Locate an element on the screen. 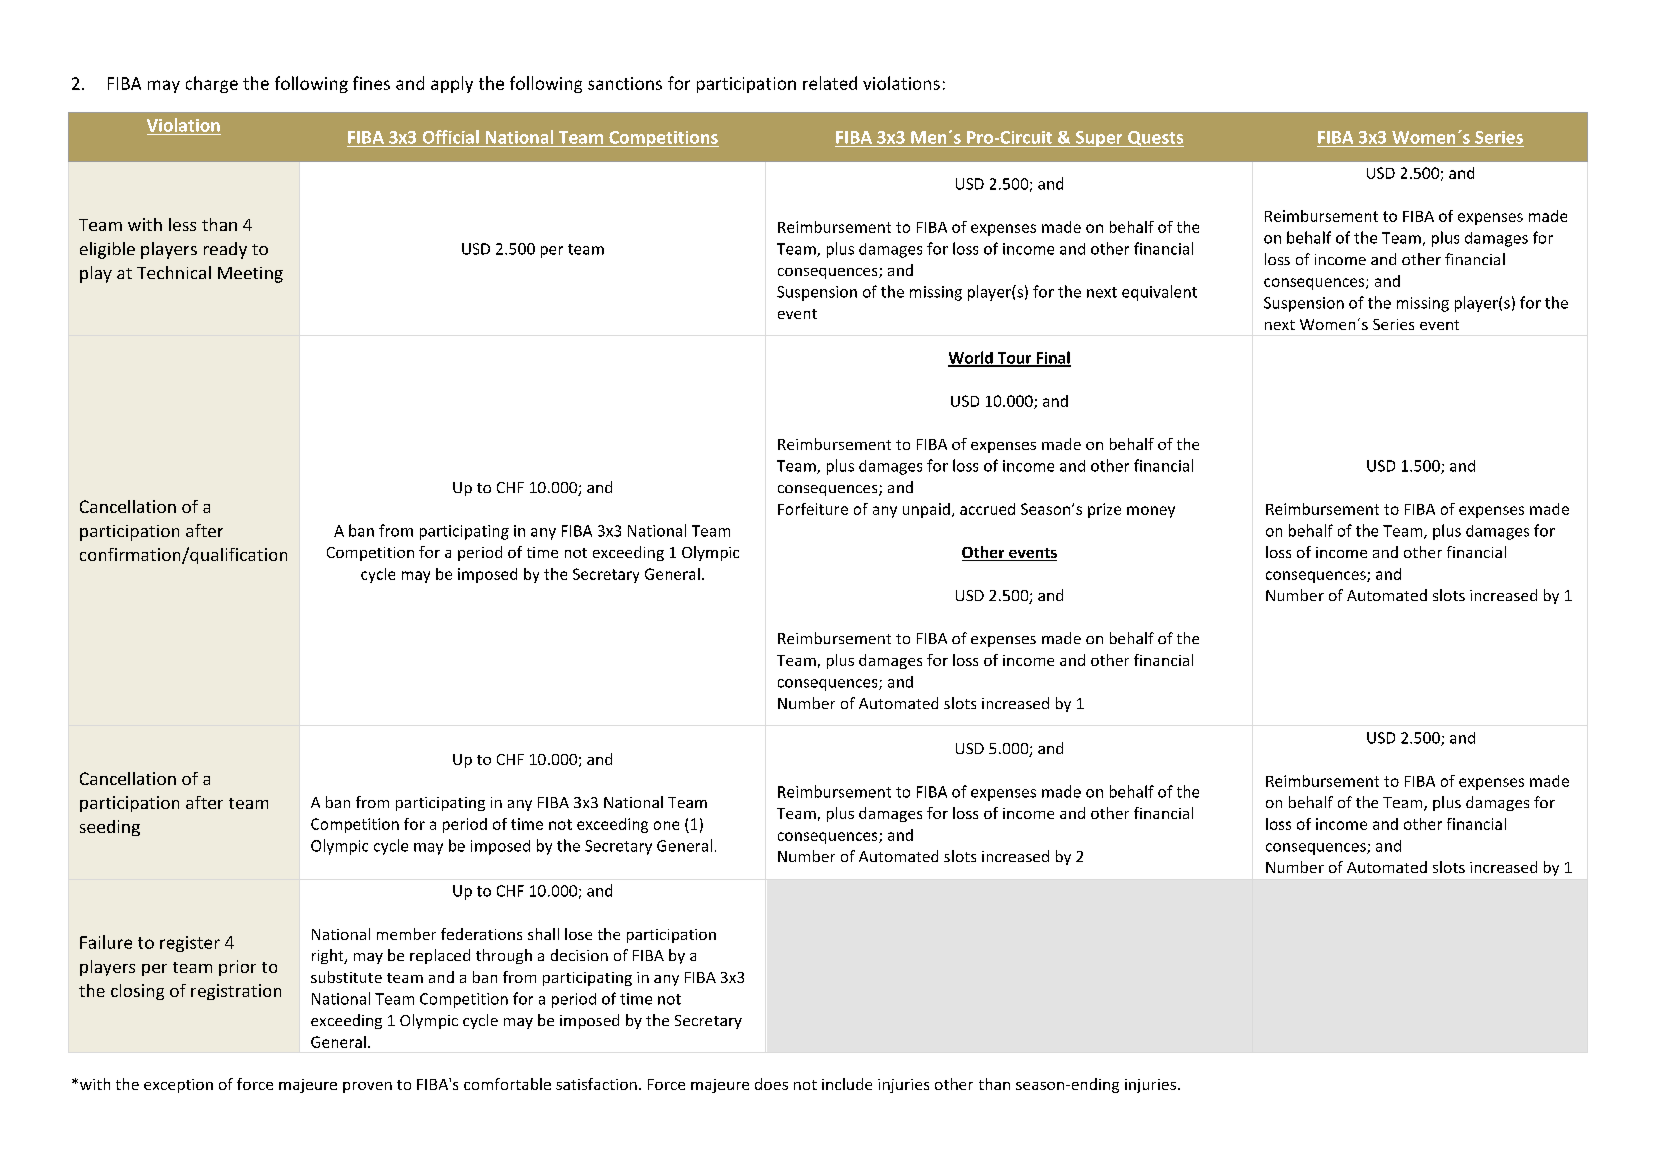 The width and height of the screenshot is (1656, 1170). Super is located at coordinates (1099, 139).
